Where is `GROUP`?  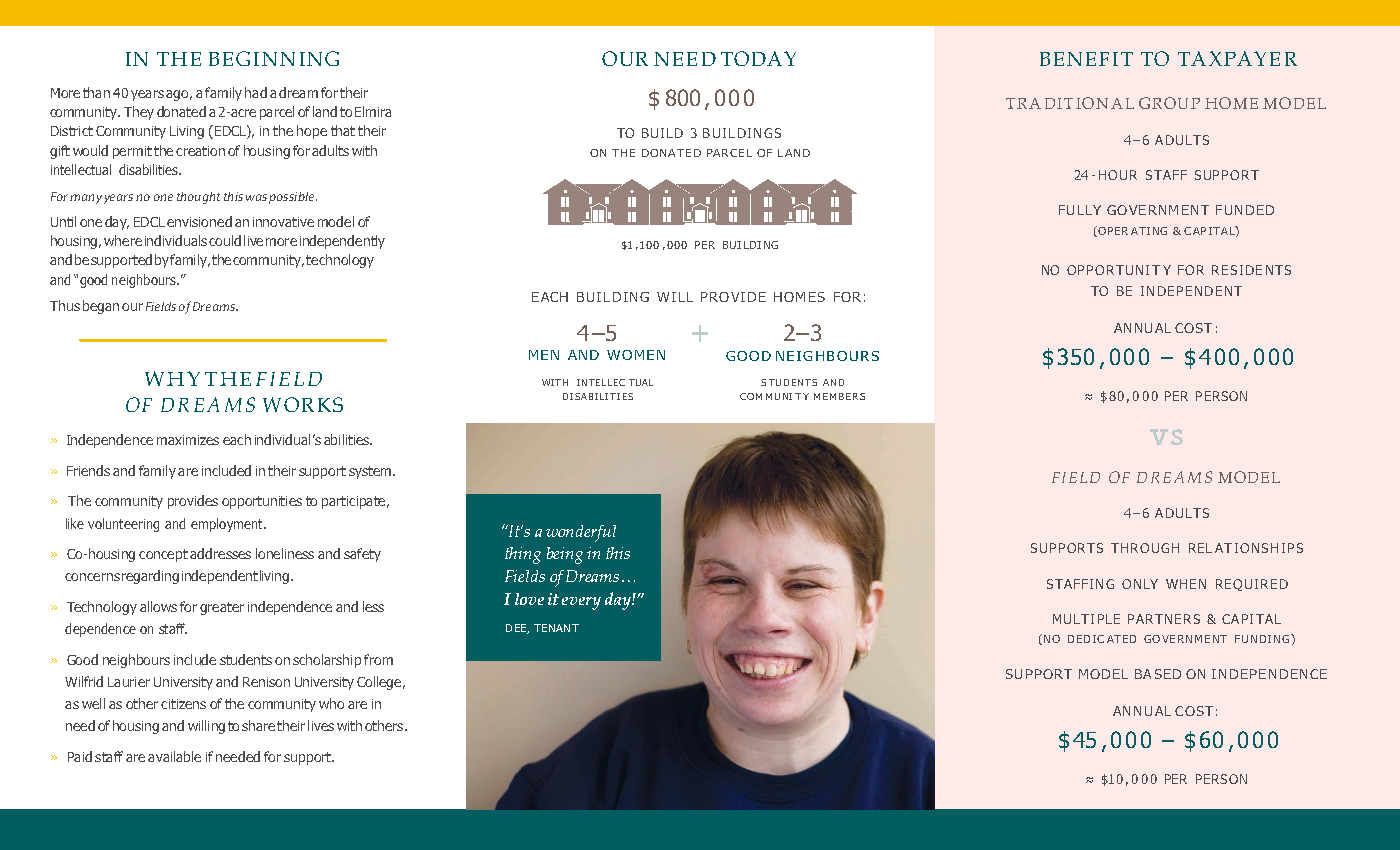 GROUP is located at coordinates (1169, 103).
